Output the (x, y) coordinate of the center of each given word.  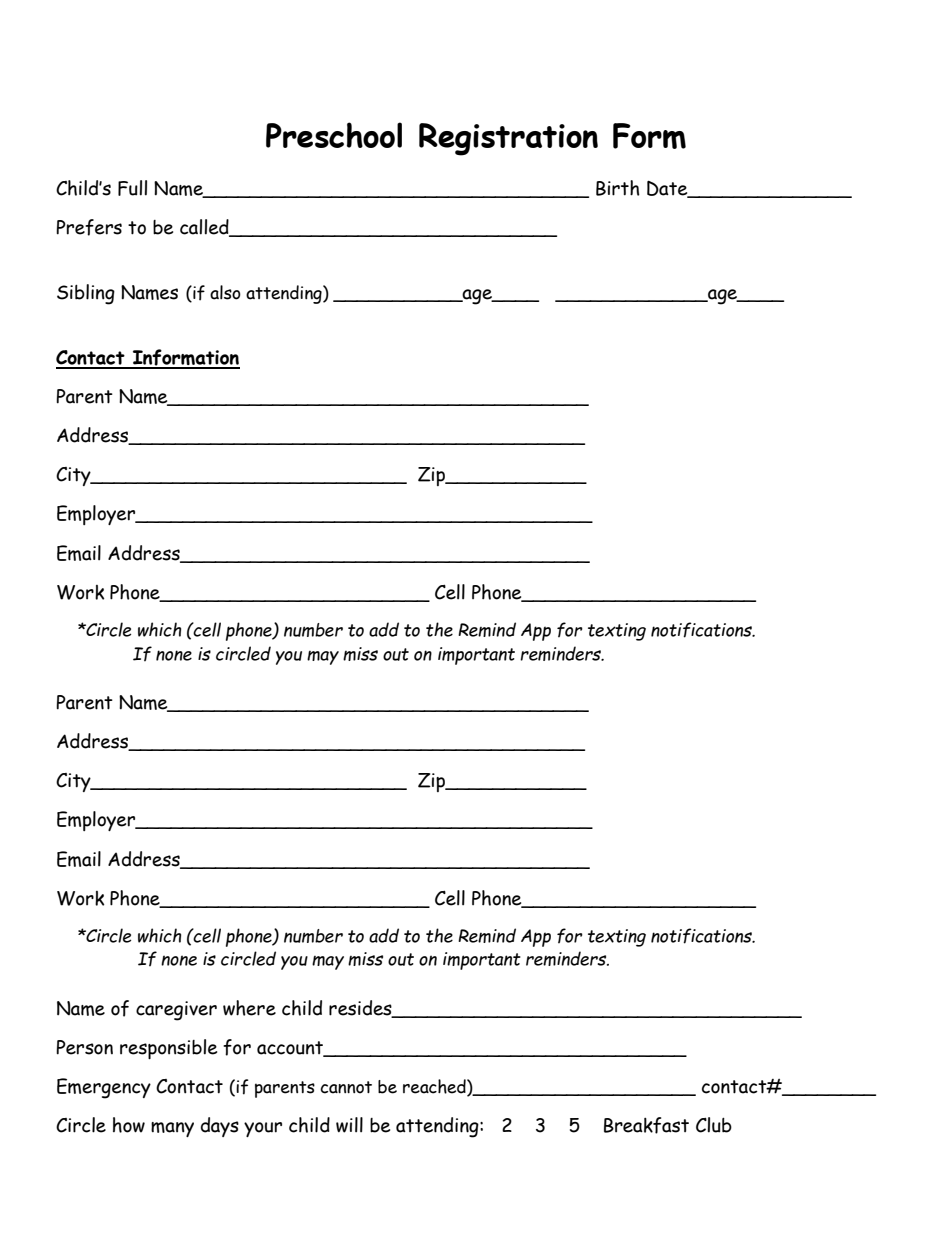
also (225, 292)
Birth (618, 188)
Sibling (86, 294)
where (249, 1008)
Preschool (334, 135)
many (172, 1129)
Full (132, 188)
